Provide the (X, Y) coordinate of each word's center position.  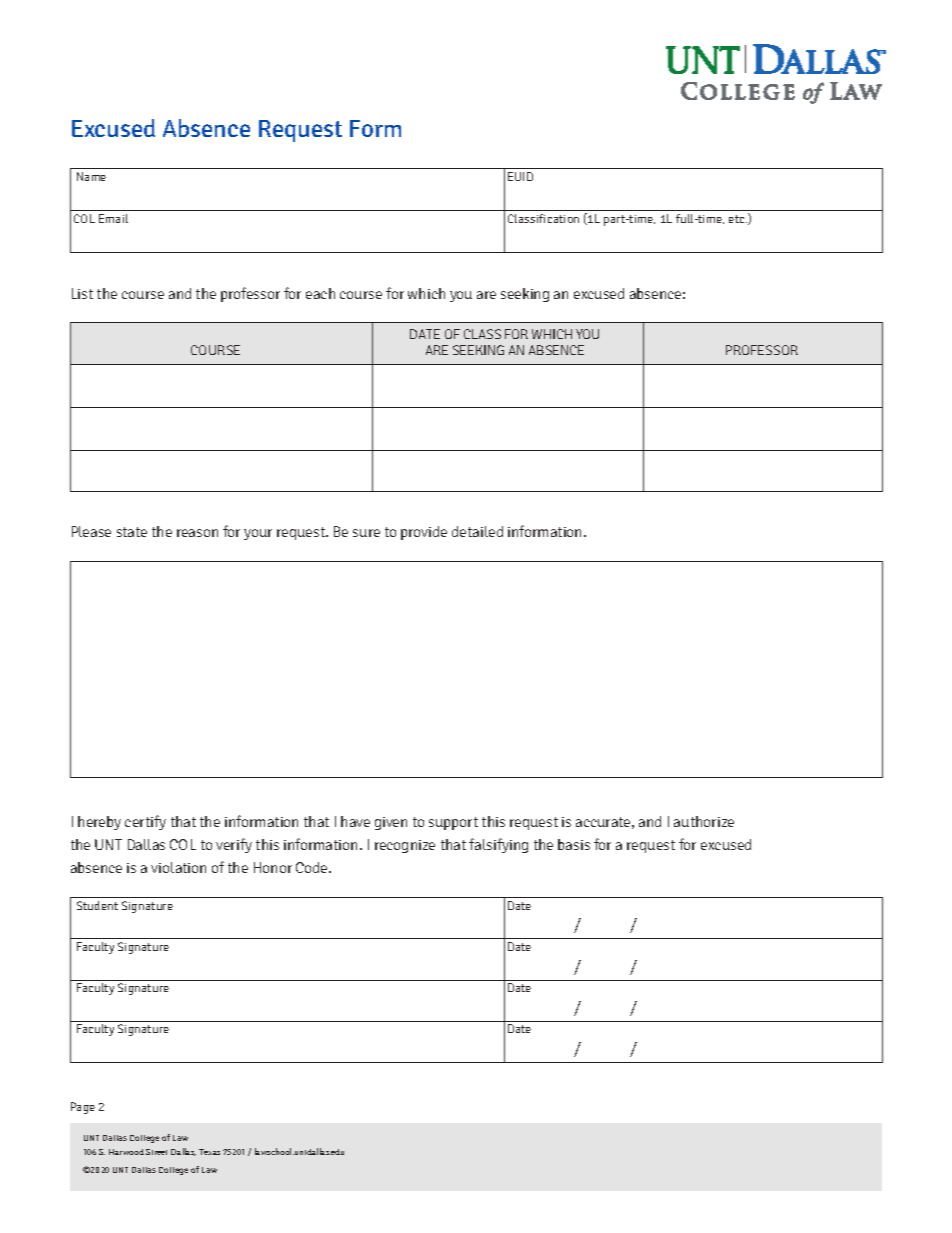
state (132, 532)
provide (424, 533)
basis (574, 844)
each (320, 293)
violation (178, 867)
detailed (477, 531)
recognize (405, 846)
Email (113, 218)
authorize (704, 821)
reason (197, 533)
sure (366, 533)
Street (156, 1152)
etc (738, 219)
